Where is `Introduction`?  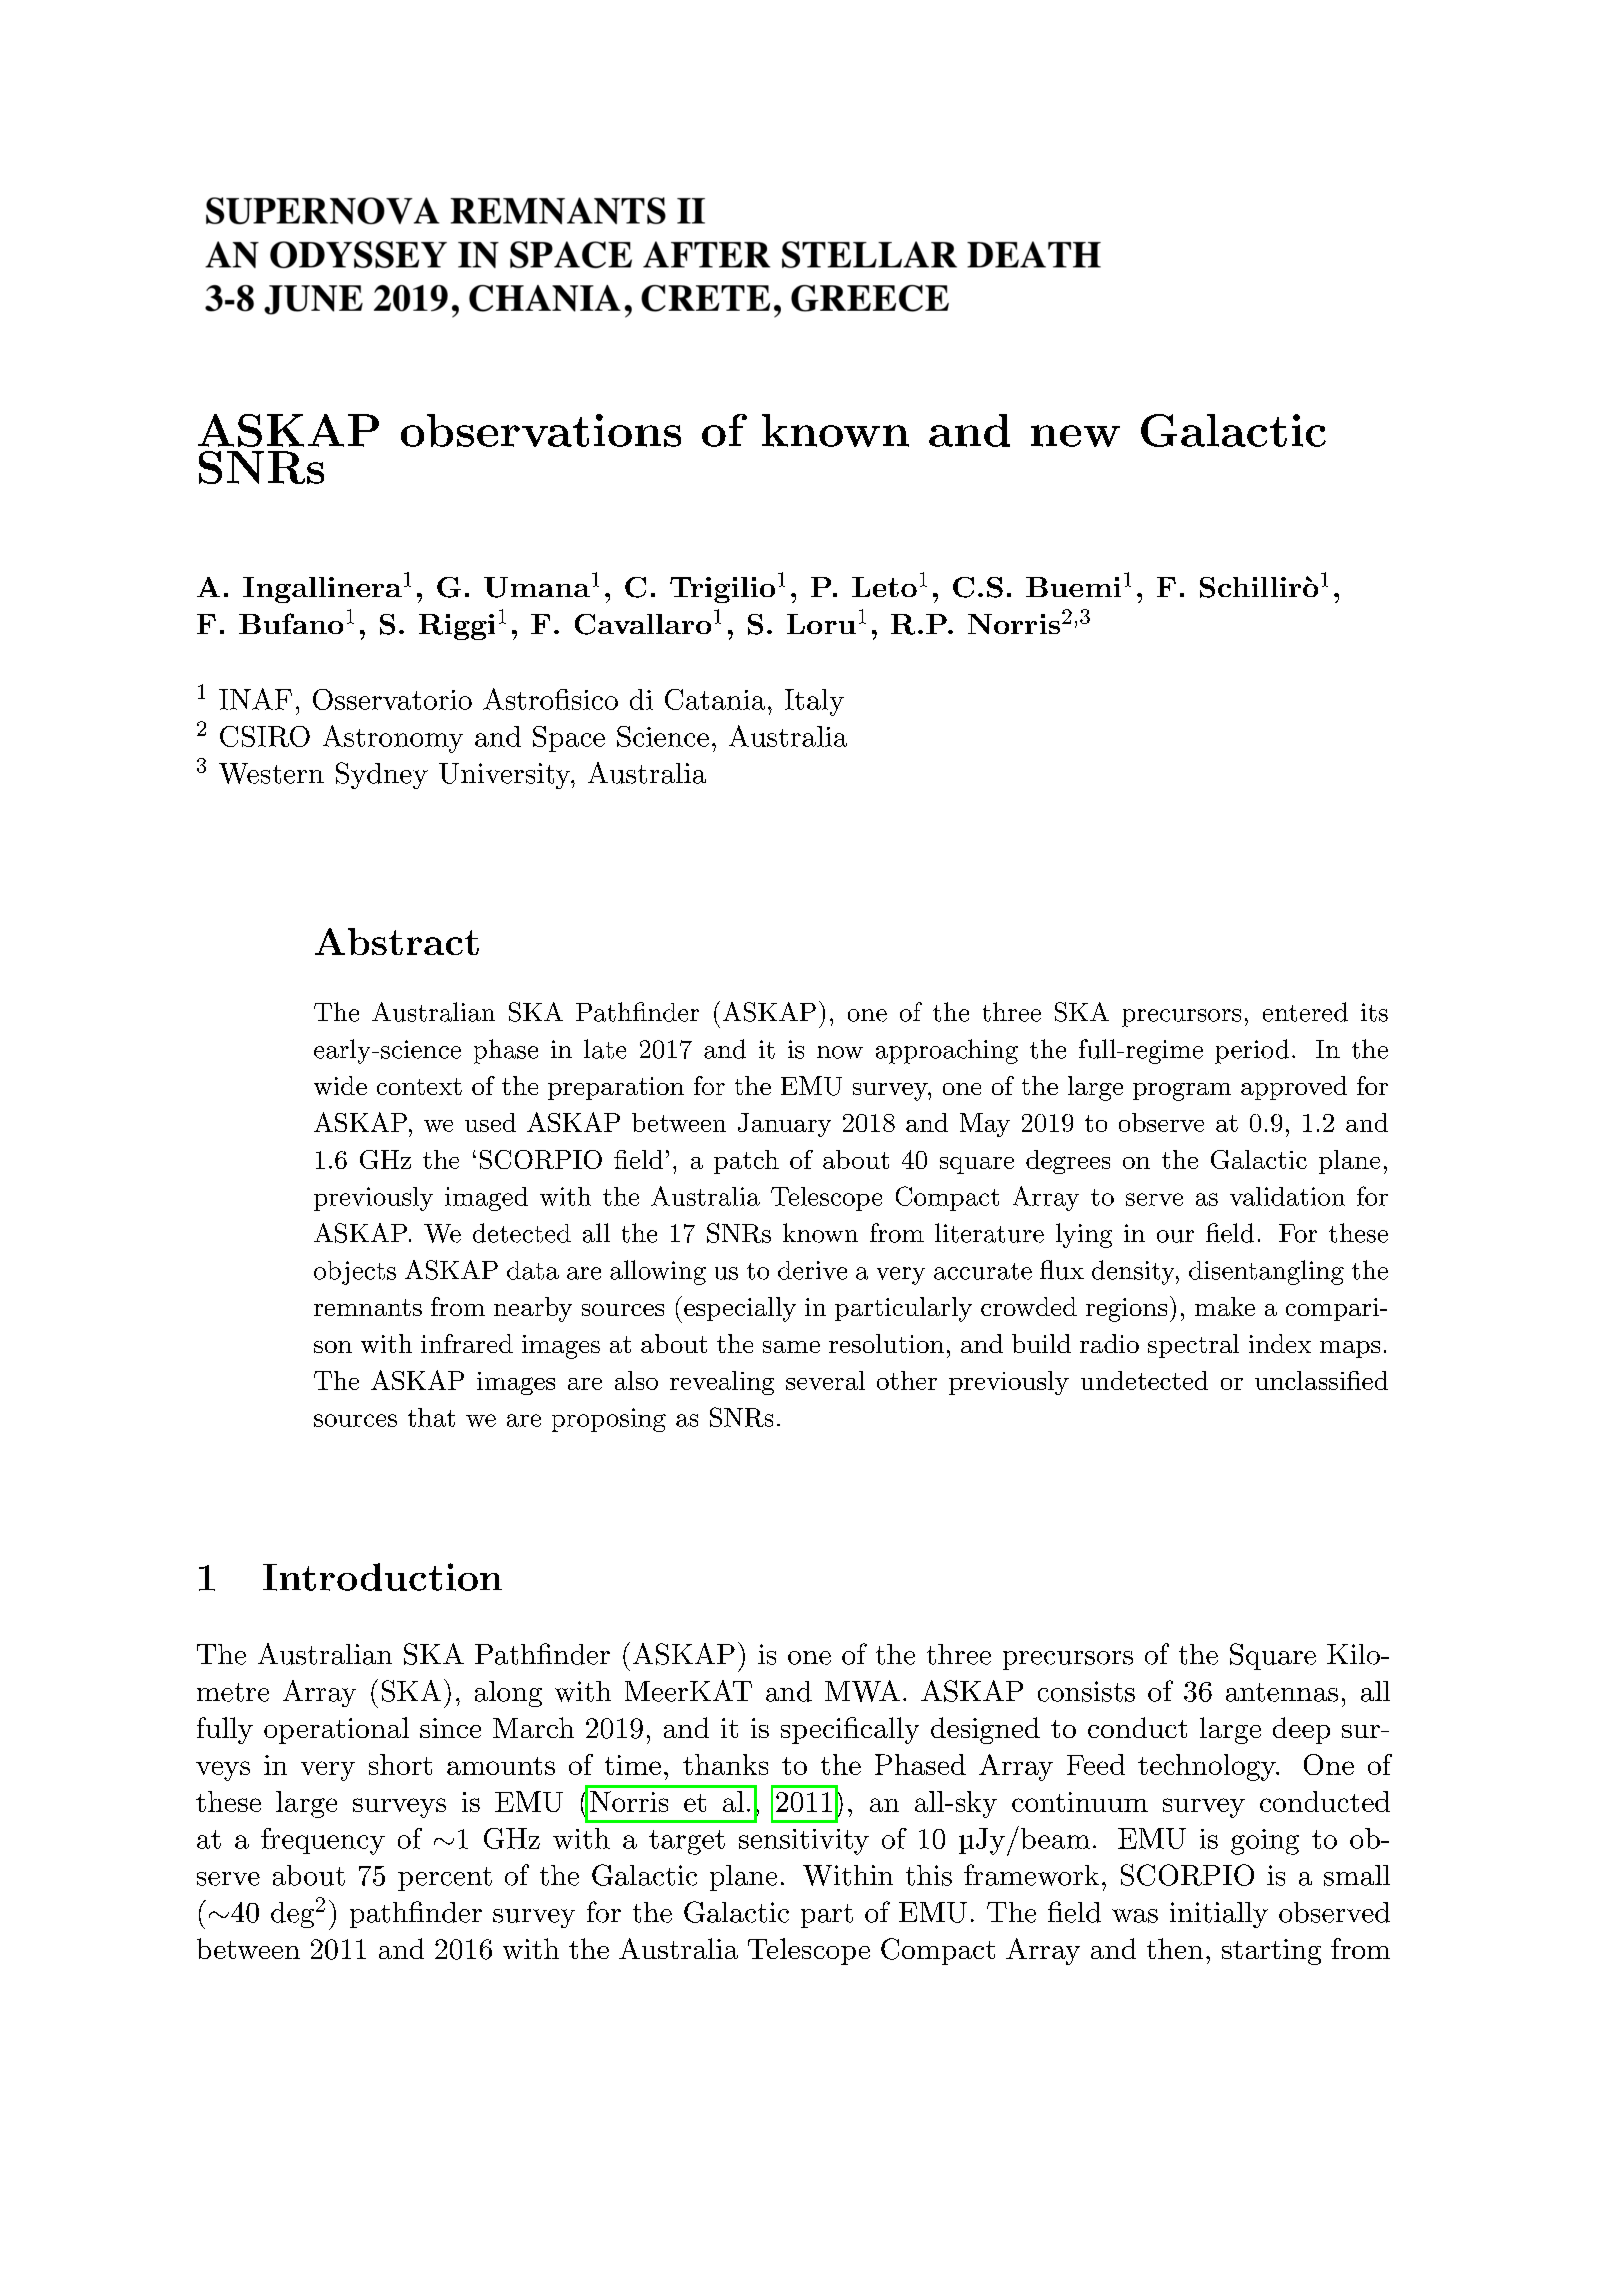
Introduction is located at coordinates (382, 1577).
